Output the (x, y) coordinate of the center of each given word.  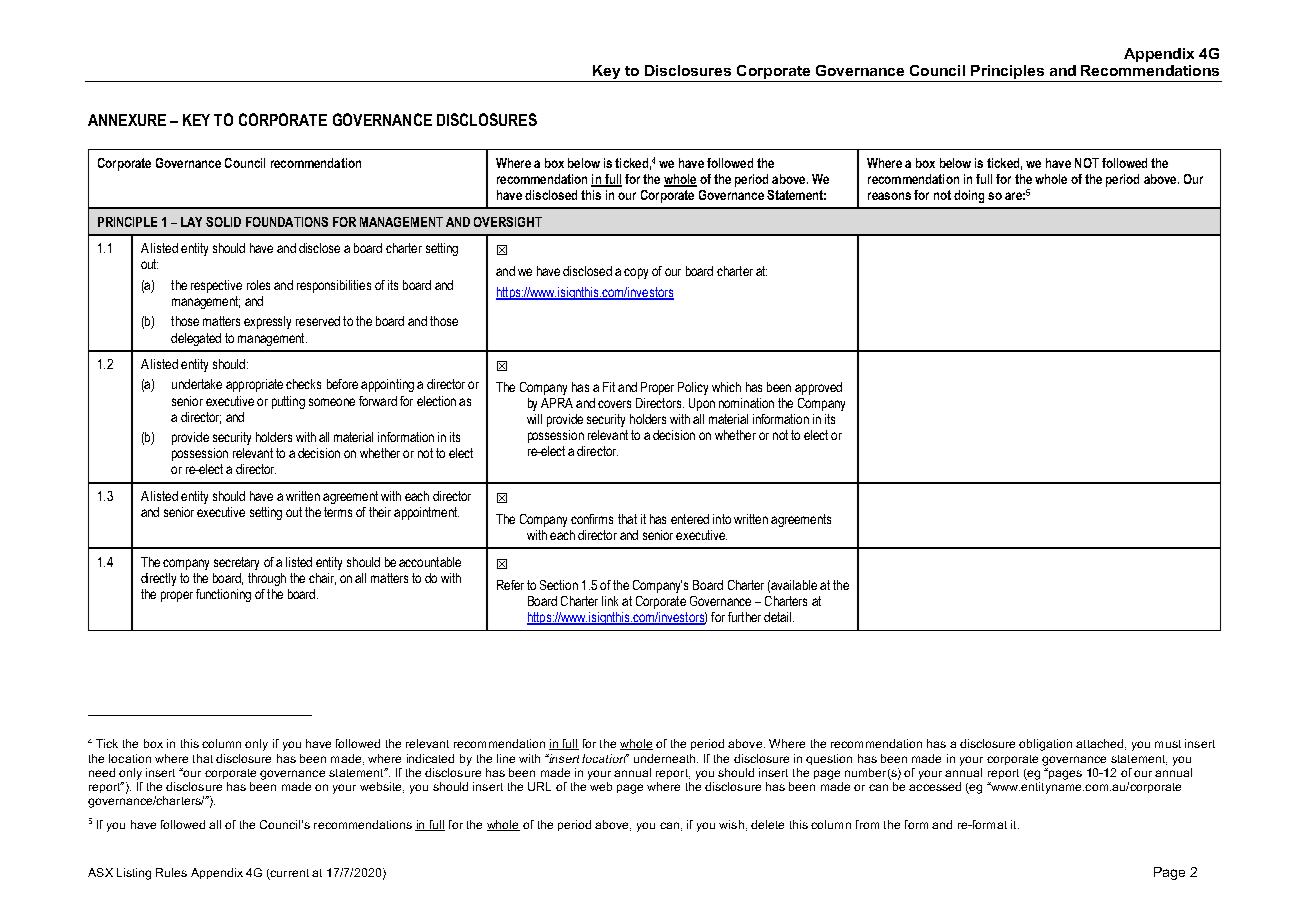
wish (731, 824)
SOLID (223, 222)
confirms (592, 519)
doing (969, 196)
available (794, 585)
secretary (236, 563)
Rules (171, 872)
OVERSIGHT (508, 222)
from (867, 824)
